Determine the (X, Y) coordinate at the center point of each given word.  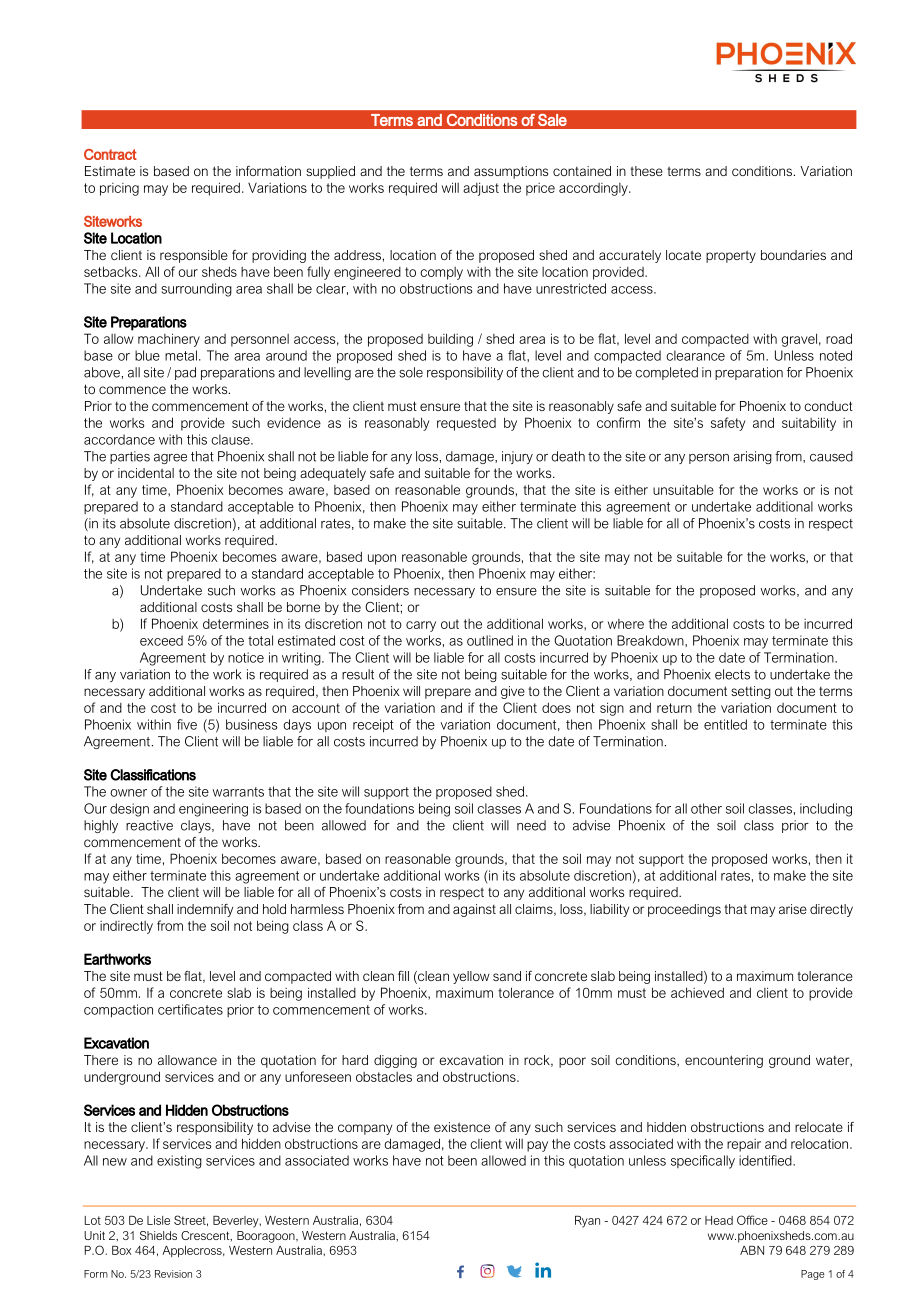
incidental (146, 473)
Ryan (587, 1222)
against (474, 910)
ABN (752, 1250)
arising (752, 457)
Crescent (206, 1236)
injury (517, 457)
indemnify (205, 910)
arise (793, 909)
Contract (110, 154)
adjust (481, 189)
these (646, 171)
